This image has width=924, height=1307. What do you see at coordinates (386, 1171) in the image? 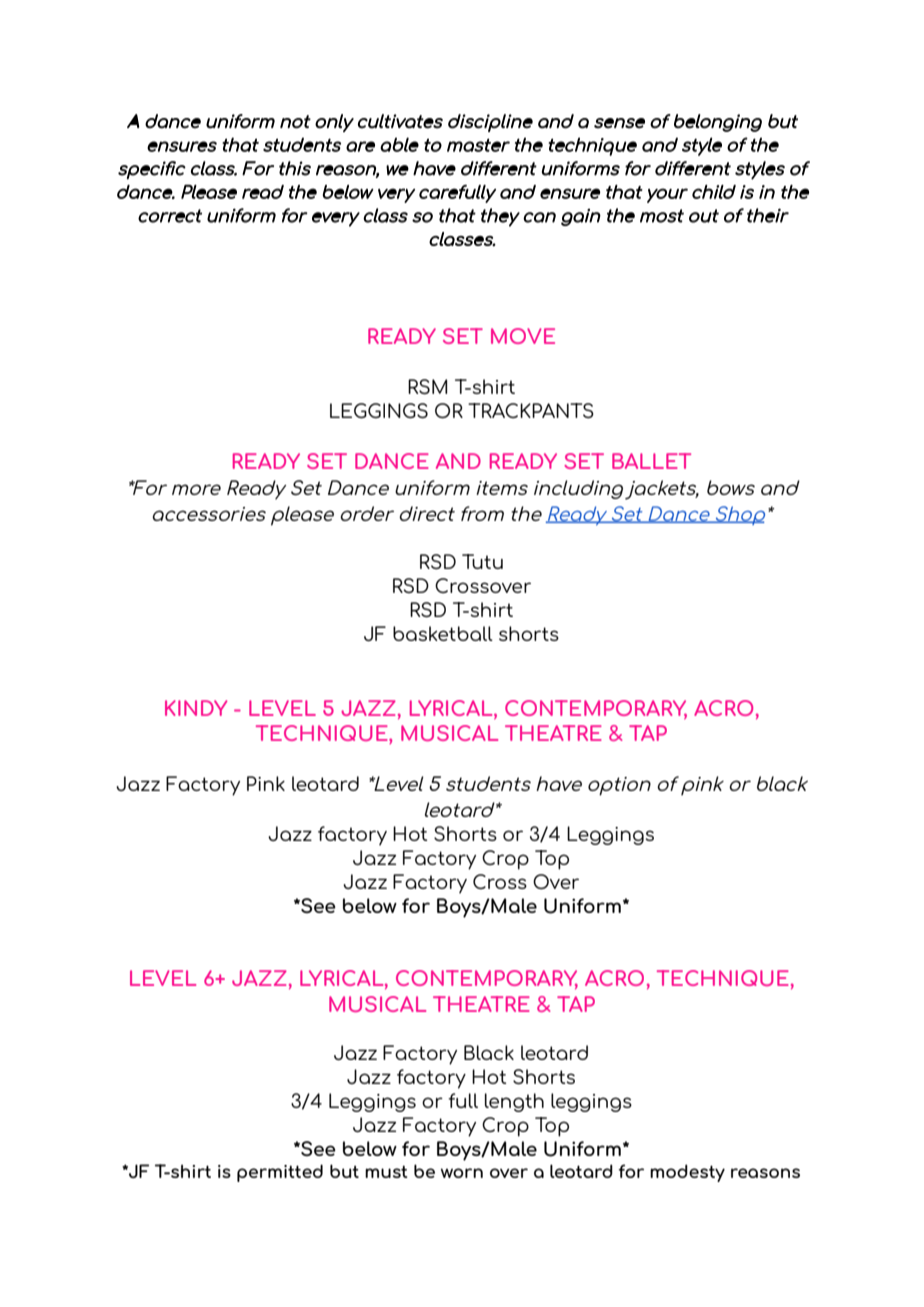
I see `must` at bounding box center [386, 1171].
